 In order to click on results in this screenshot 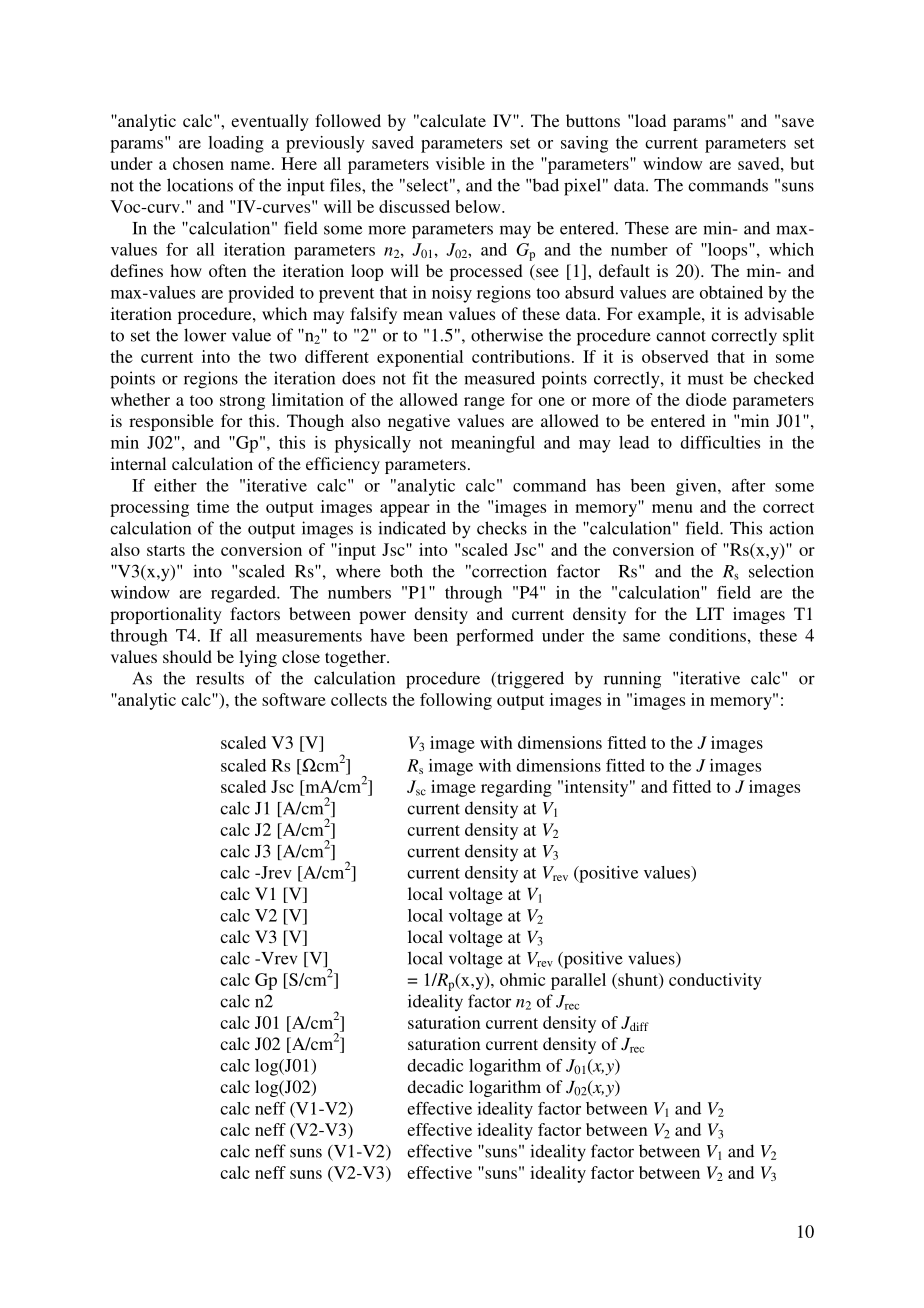, I will do `click(220, 678)`.
